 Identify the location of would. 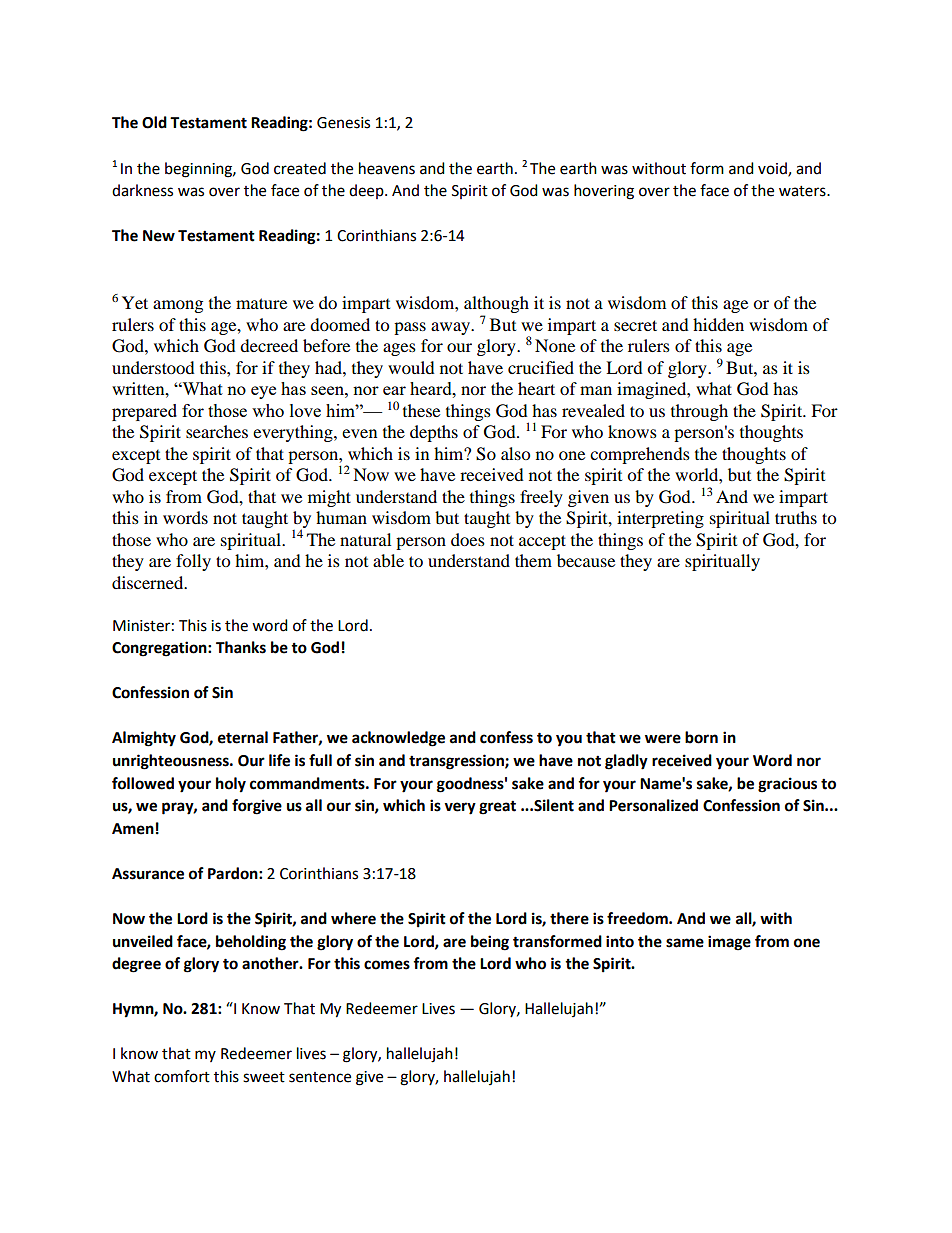
(411, 367).
